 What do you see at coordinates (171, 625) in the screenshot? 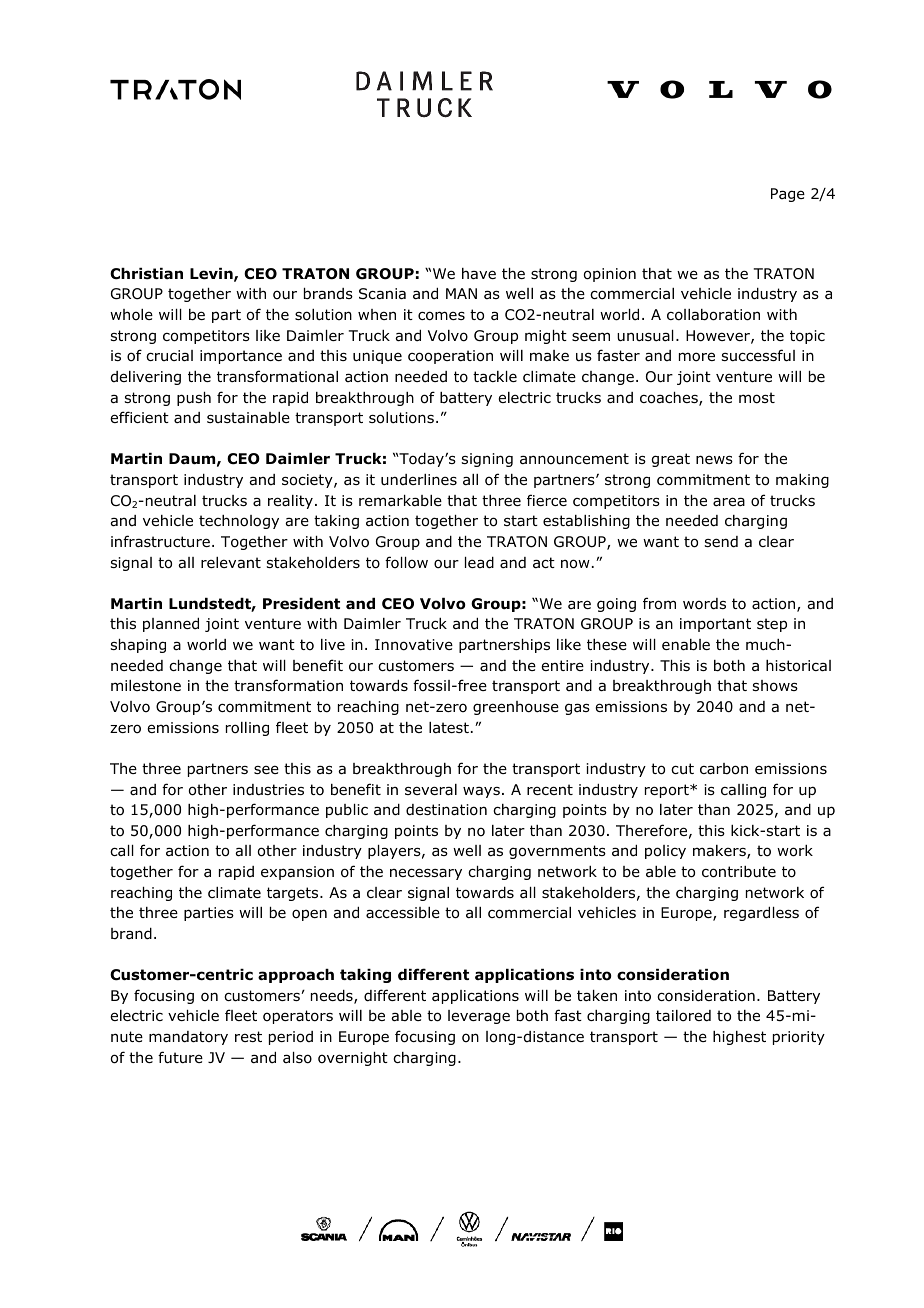
I see `planned` at bounding box center [171, 625].
